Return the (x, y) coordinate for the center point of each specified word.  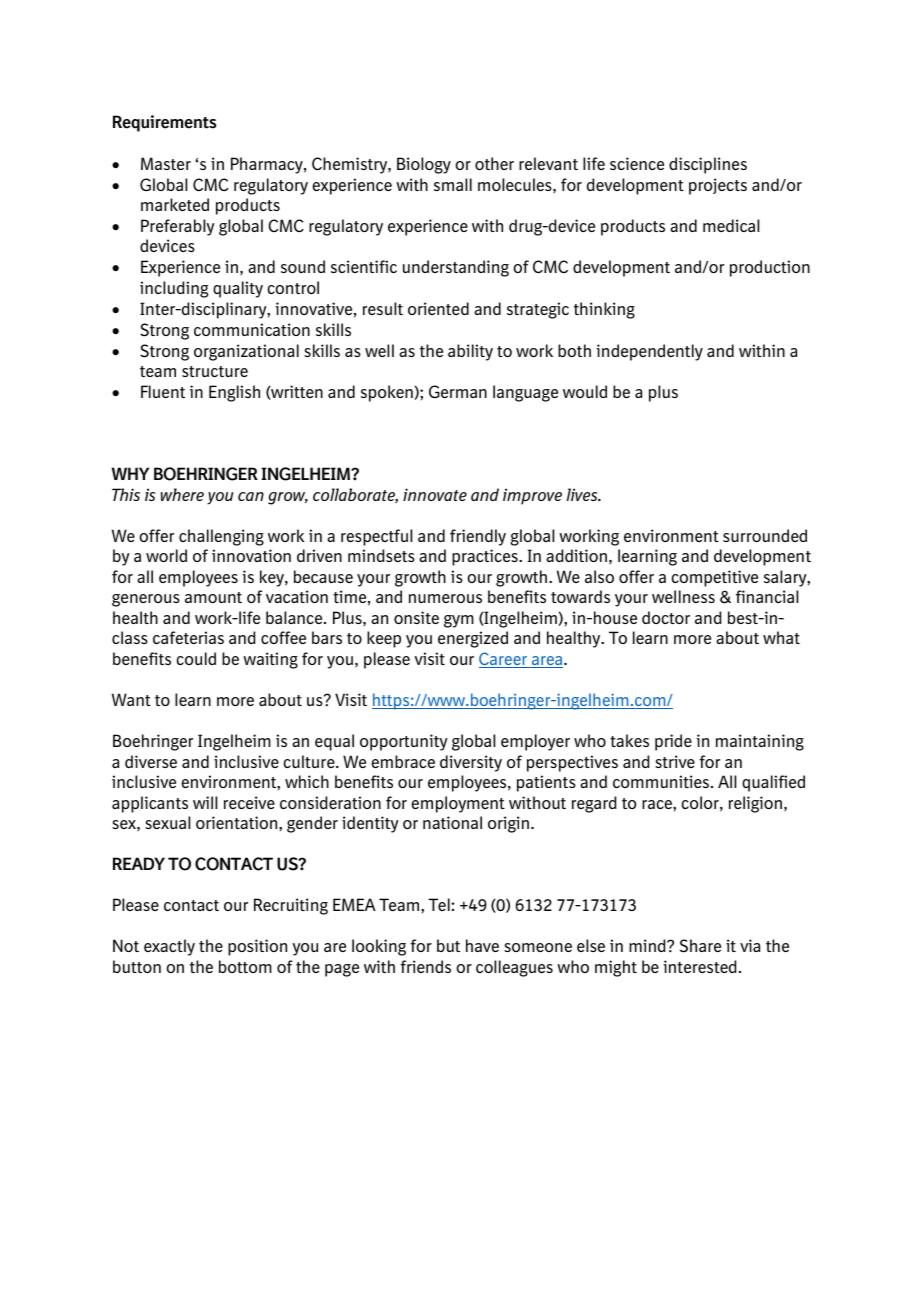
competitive (715, 578)
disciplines (708, 165)
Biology (424, 165)
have (482, 945)
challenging (221, 537)
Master (166, 163)
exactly (169, 947)
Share (700, 946)
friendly (478, 537)
